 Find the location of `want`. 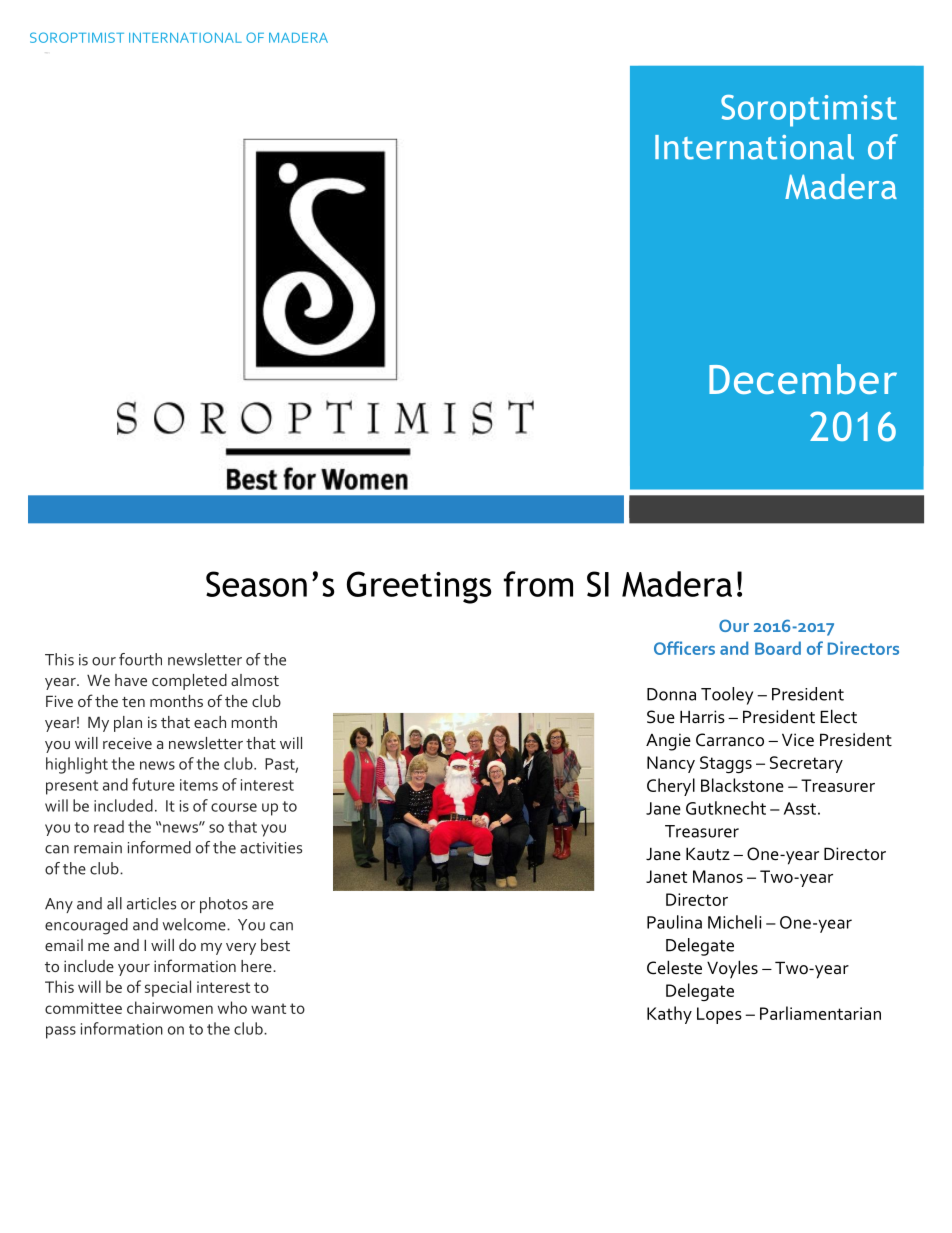

want is located at coordinates (268, 1008).
